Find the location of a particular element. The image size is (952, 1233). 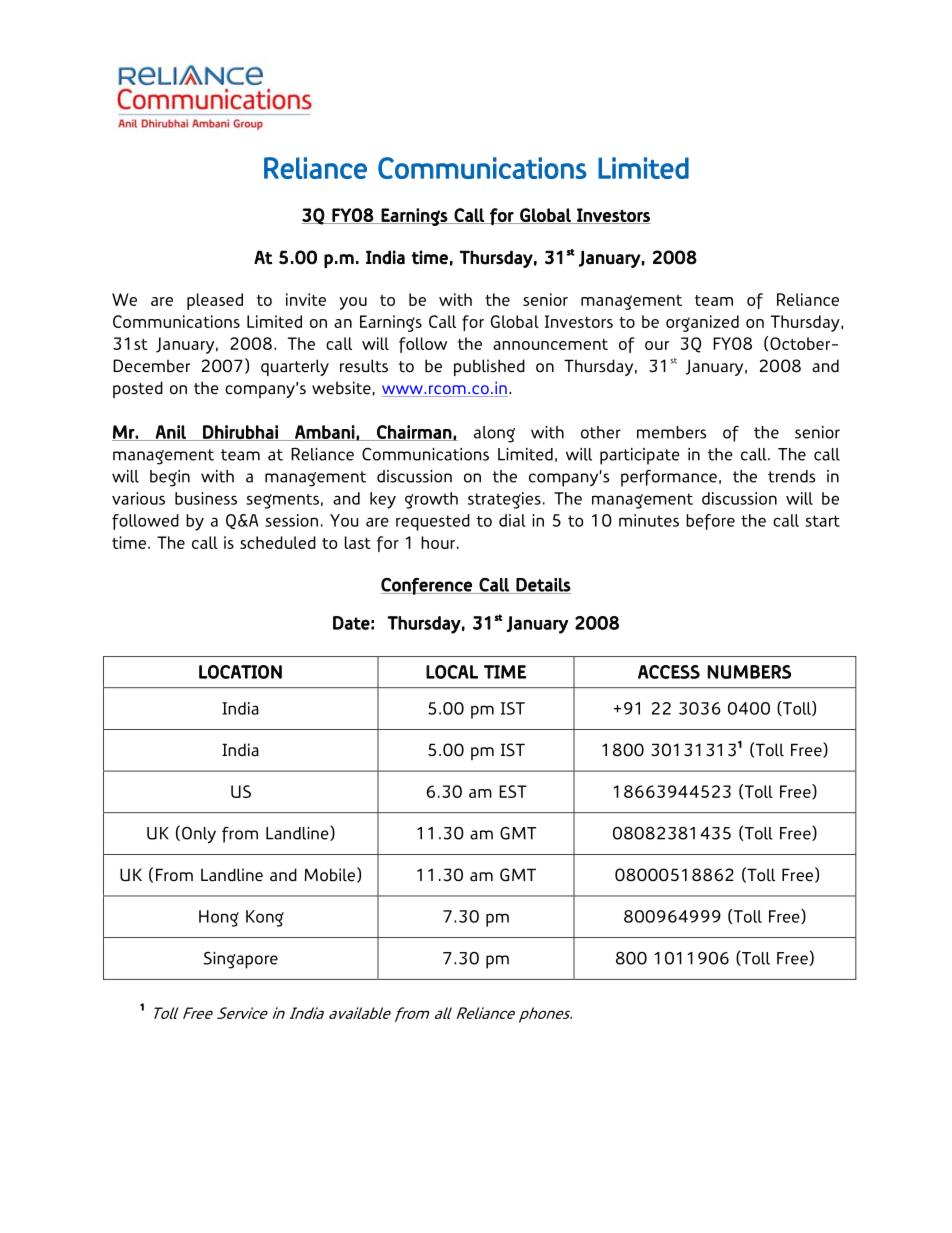

pleased is located at coordinates (215, 301).
